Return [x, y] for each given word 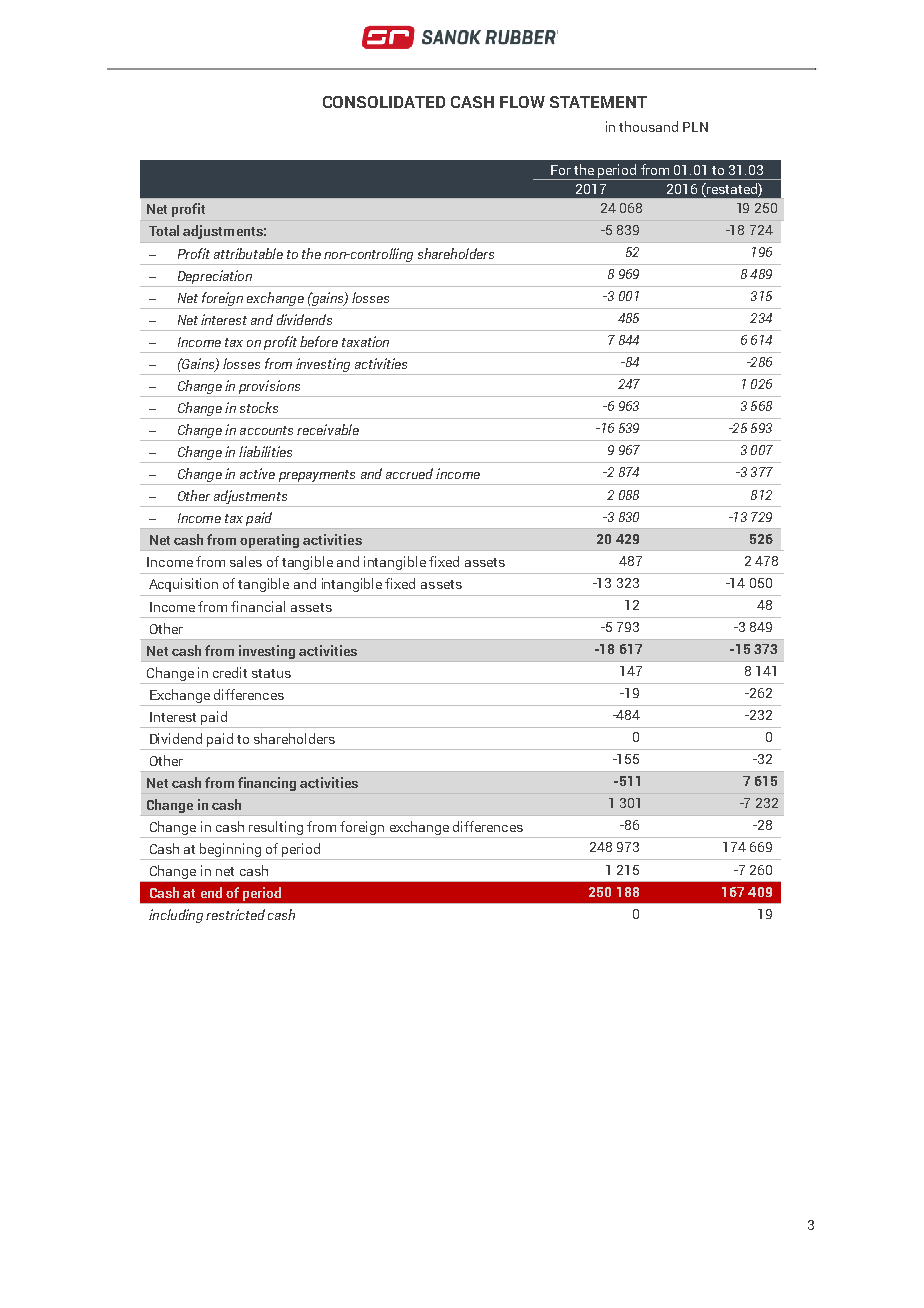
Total [164, 230]
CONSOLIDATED [384, 102]
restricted [235, 914]
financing [267, 784]
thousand [648, 126]
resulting [276, 828]
